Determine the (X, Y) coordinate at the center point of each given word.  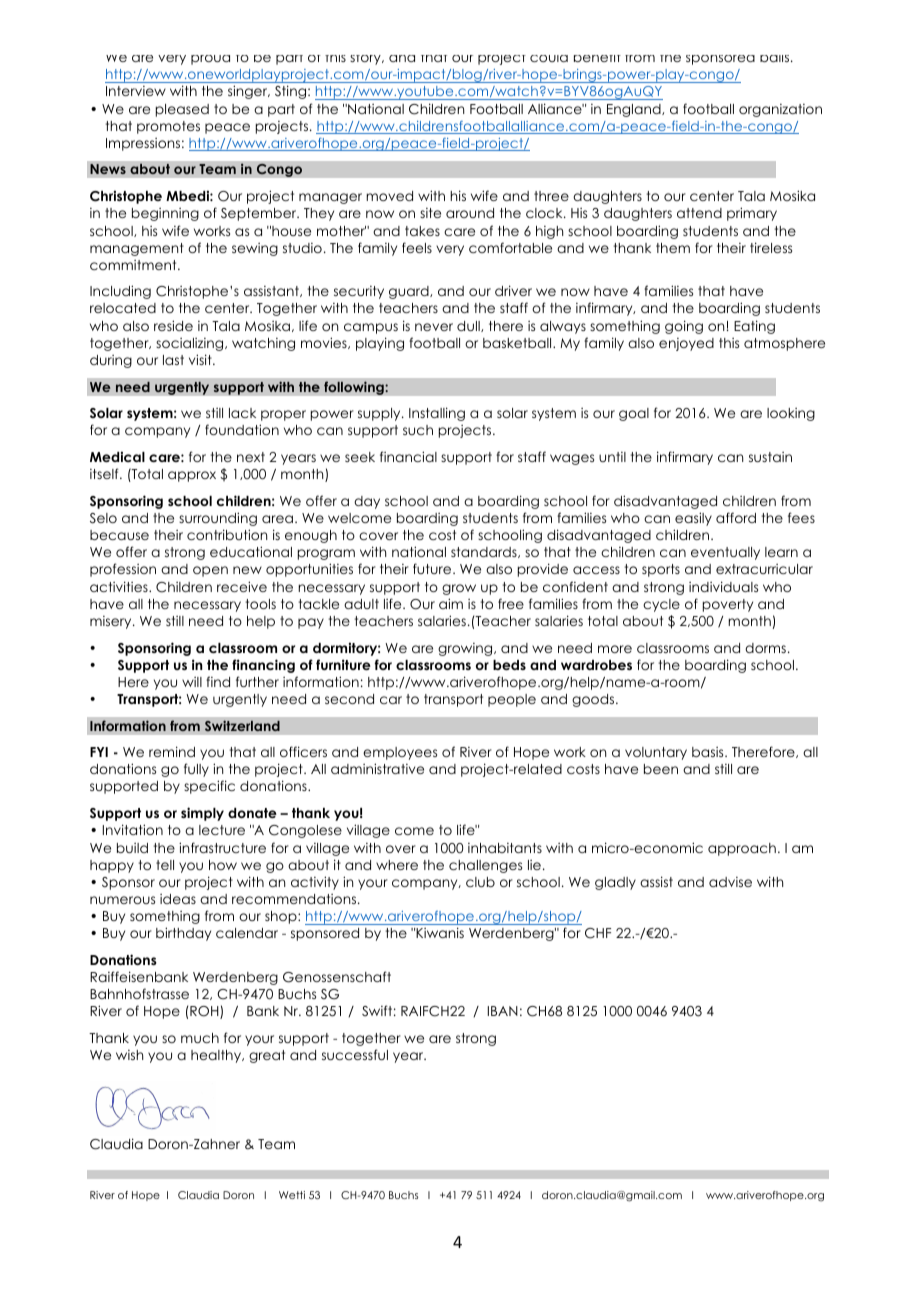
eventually (725, 553)
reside (173, 325)
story (366, 60)
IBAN (503, 1011)
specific (209, 787)
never (434, 327)
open (210, 571)
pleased (182, 110)
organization (780, 110)
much (200, 1038)
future (433, 568)
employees (400, 753)
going (684, 327)
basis (709, 752)
